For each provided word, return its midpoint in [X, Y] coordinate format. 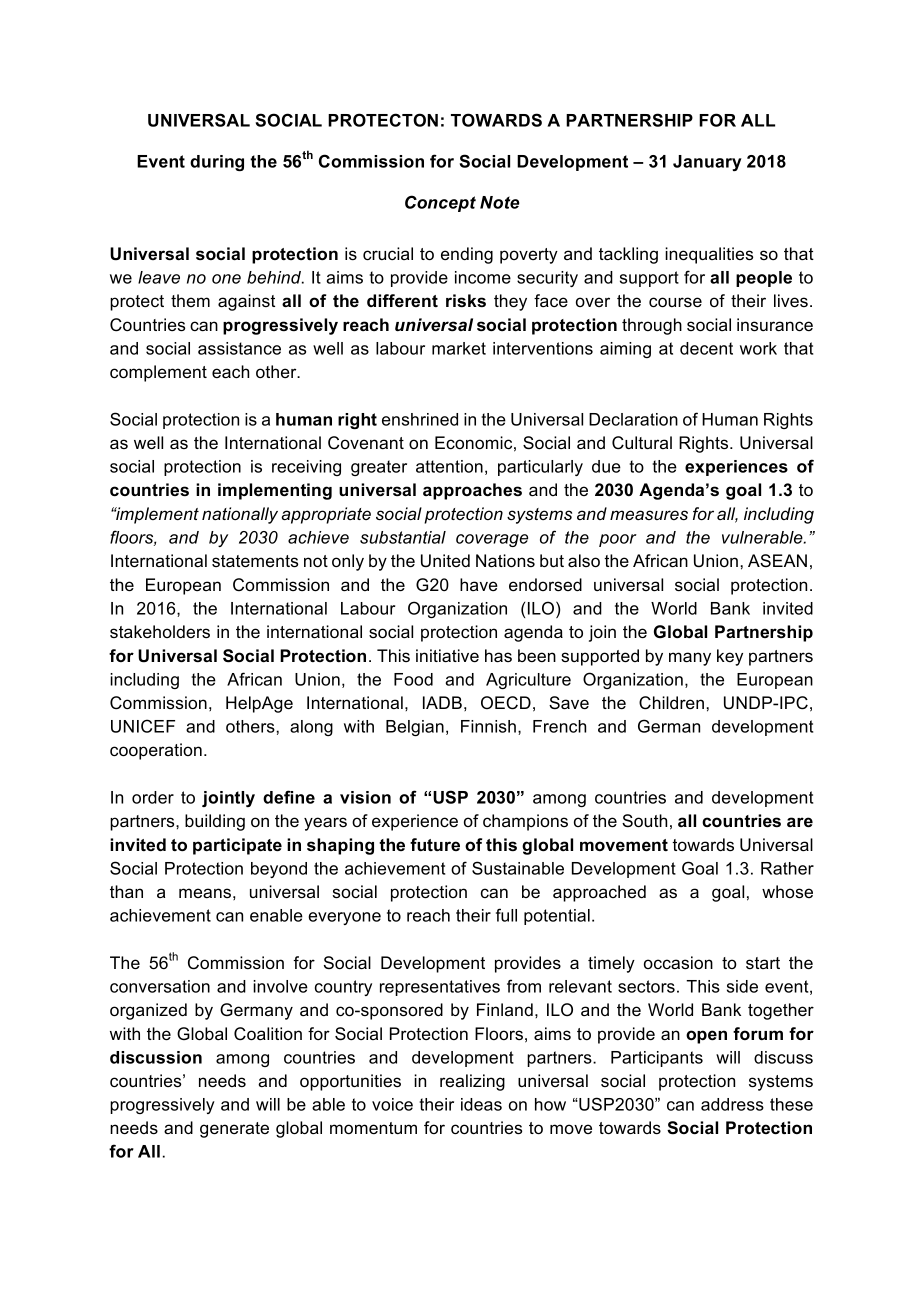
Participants [657, 1059]
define [289, 797]
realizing [472, 1082]
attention [449, 466]
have [479, 584]
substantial [403, 537]
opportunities [350, 1082]
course [675, 302]
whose [787, 891]
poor [618, 540]
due [606, 466]
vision [365, 797]
